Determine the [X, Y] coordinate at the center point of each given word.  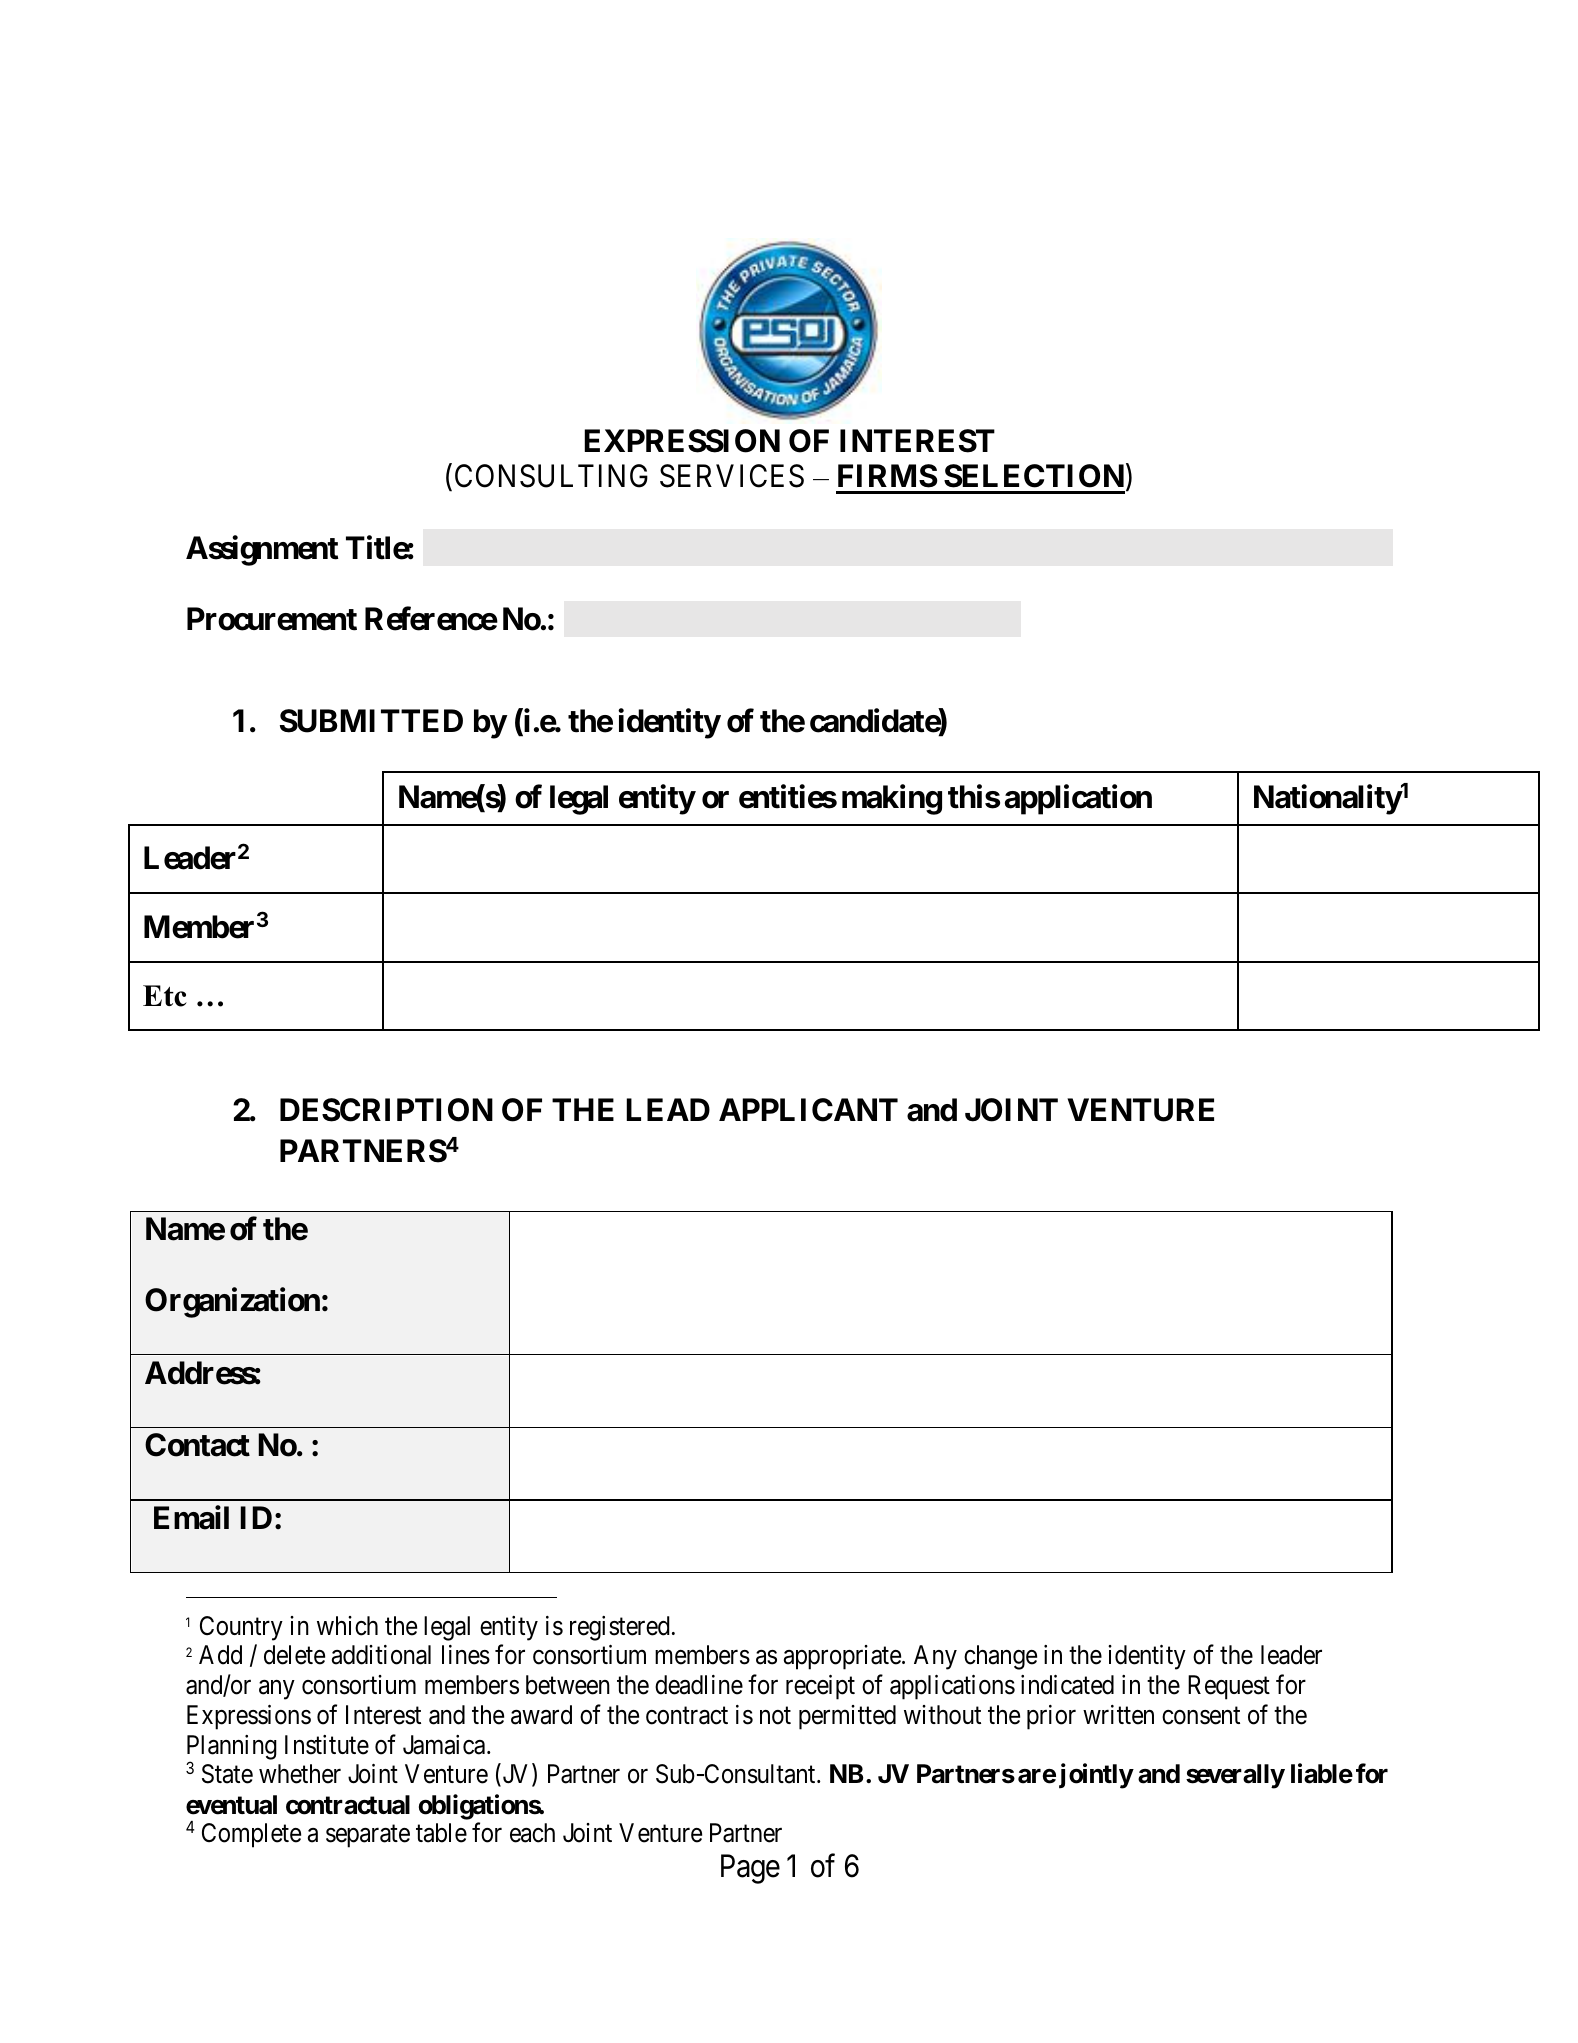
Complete [251, 1835]
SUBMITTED [371, 721]
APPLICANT [808, 1110]
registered [620, 1628]
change [1000, 1657]
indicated [1067, 1685]
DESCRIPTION [386, 1110]
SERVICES [732, 476]
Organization [232, 1303]
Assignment [262, 550]
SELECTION [1034, 476]
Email [191, 1517]
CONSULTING [551, 476]
